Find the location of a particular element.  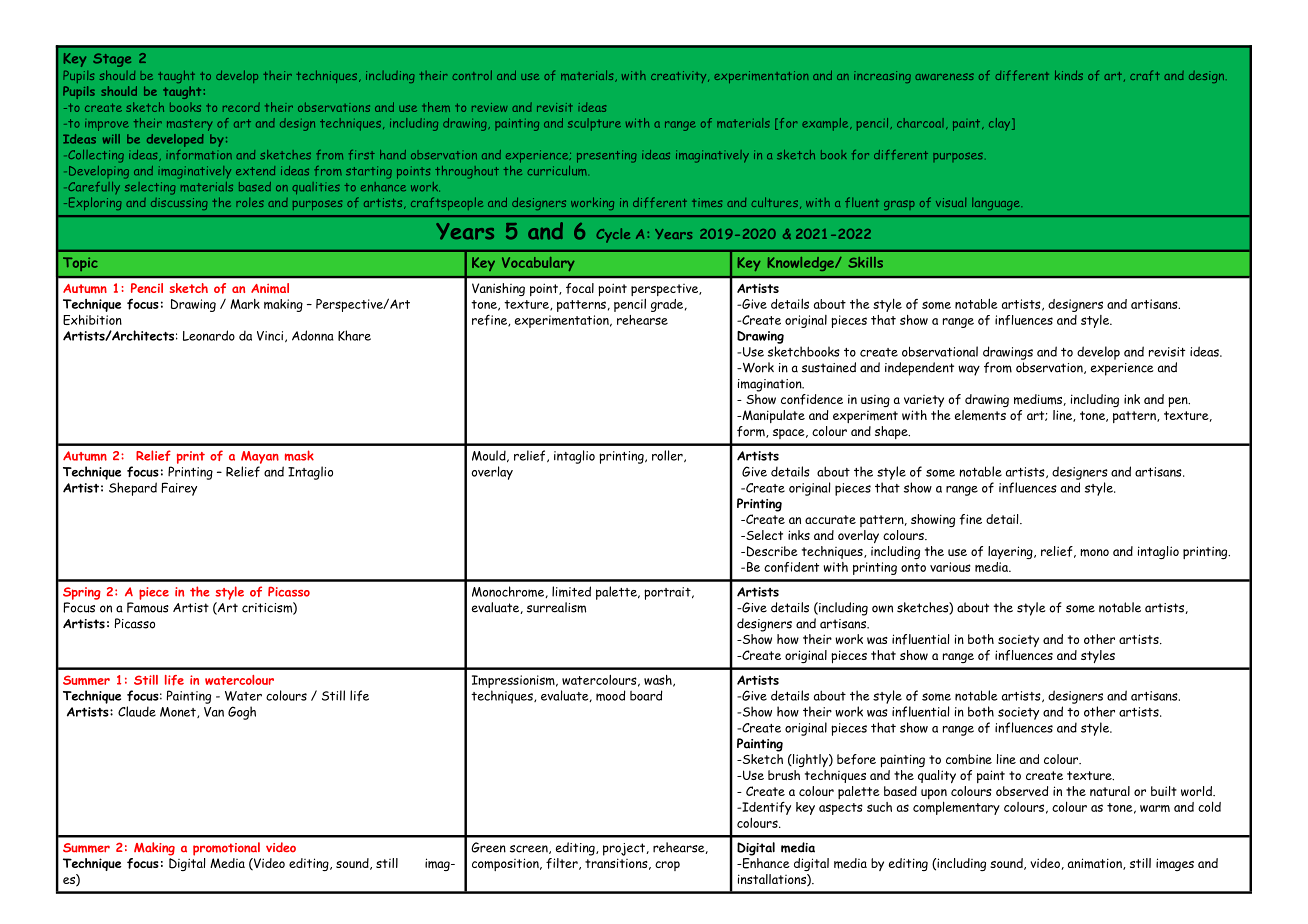

roller is located at coordinates (668, 456).
